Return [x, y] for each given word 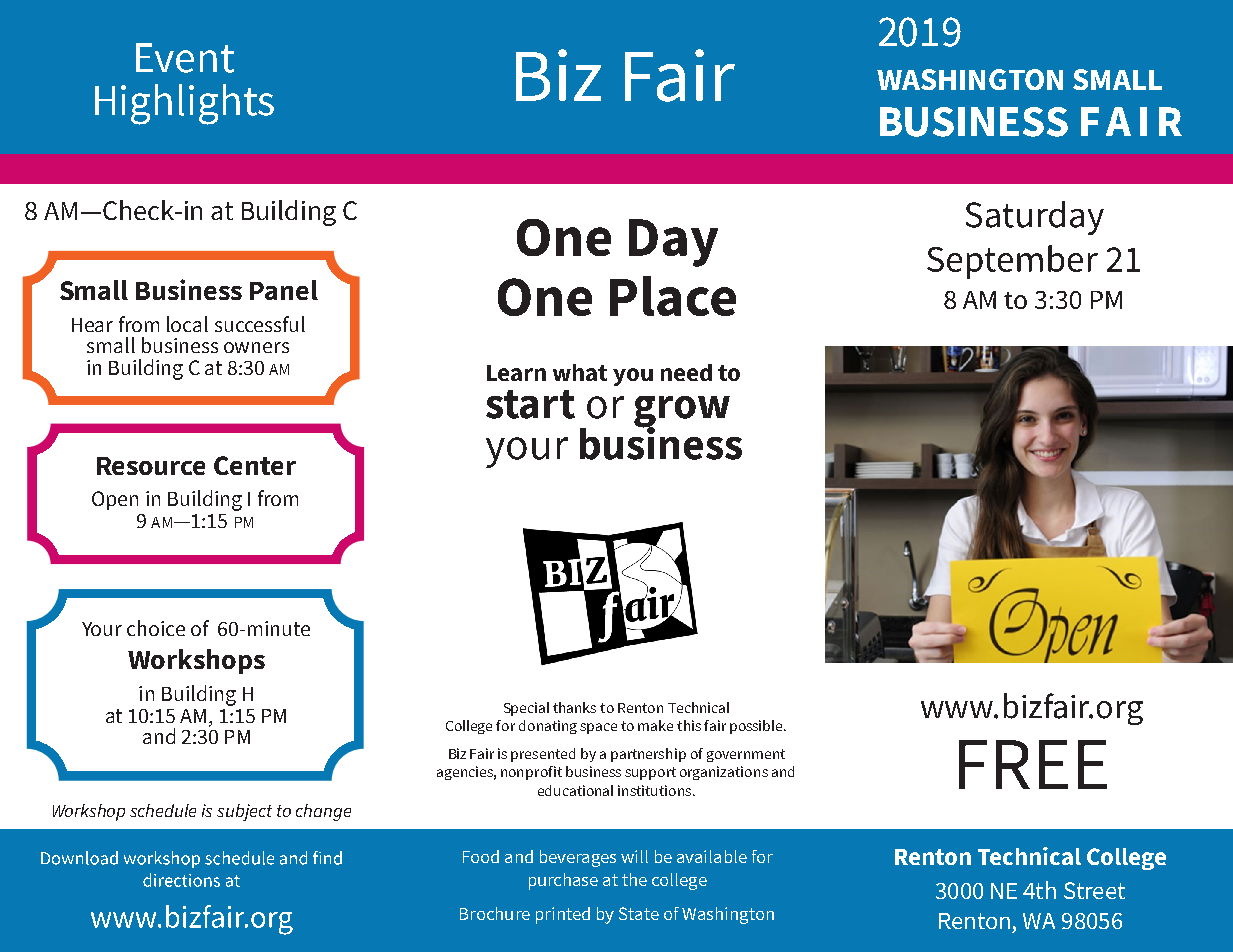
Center [255, 465]
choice [156, 628]
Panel [284, 290]
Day [673, 243]
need [686, 372]
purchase [563, 881]
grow [682, 412]
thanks [574, 707]
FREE [1033, 764]
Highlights [184, 104]
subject [244, 812]
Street [1094, 890]
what [580, 372]
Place [673, 296]
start [530, 404]
